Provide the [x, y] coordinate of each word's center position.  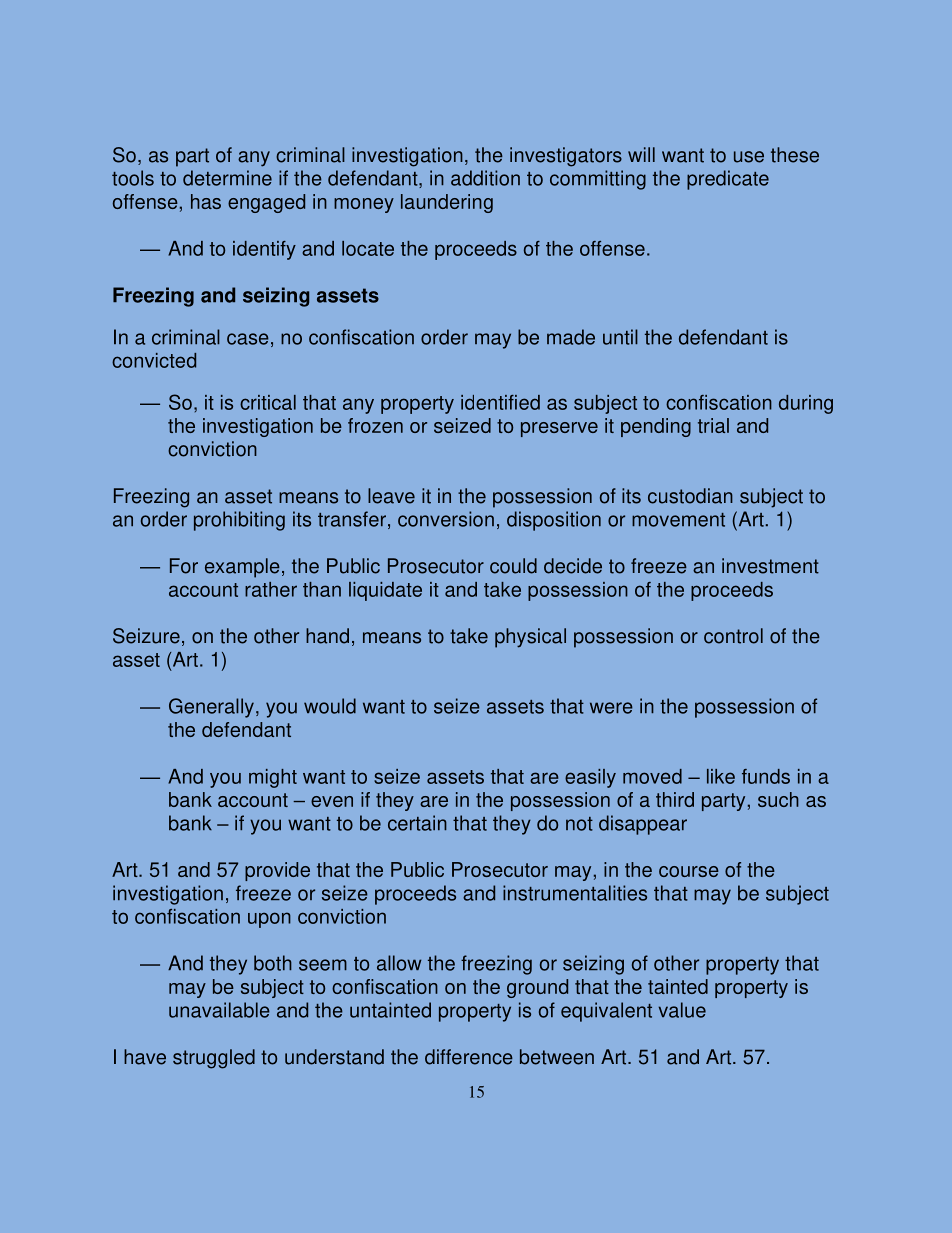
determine [227, 178]
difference [469, 1057]
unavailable [219, 1010]
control [733, 636]
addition [485, 178]
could [513, 566]
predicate [728, 180]
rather [271, 589]
